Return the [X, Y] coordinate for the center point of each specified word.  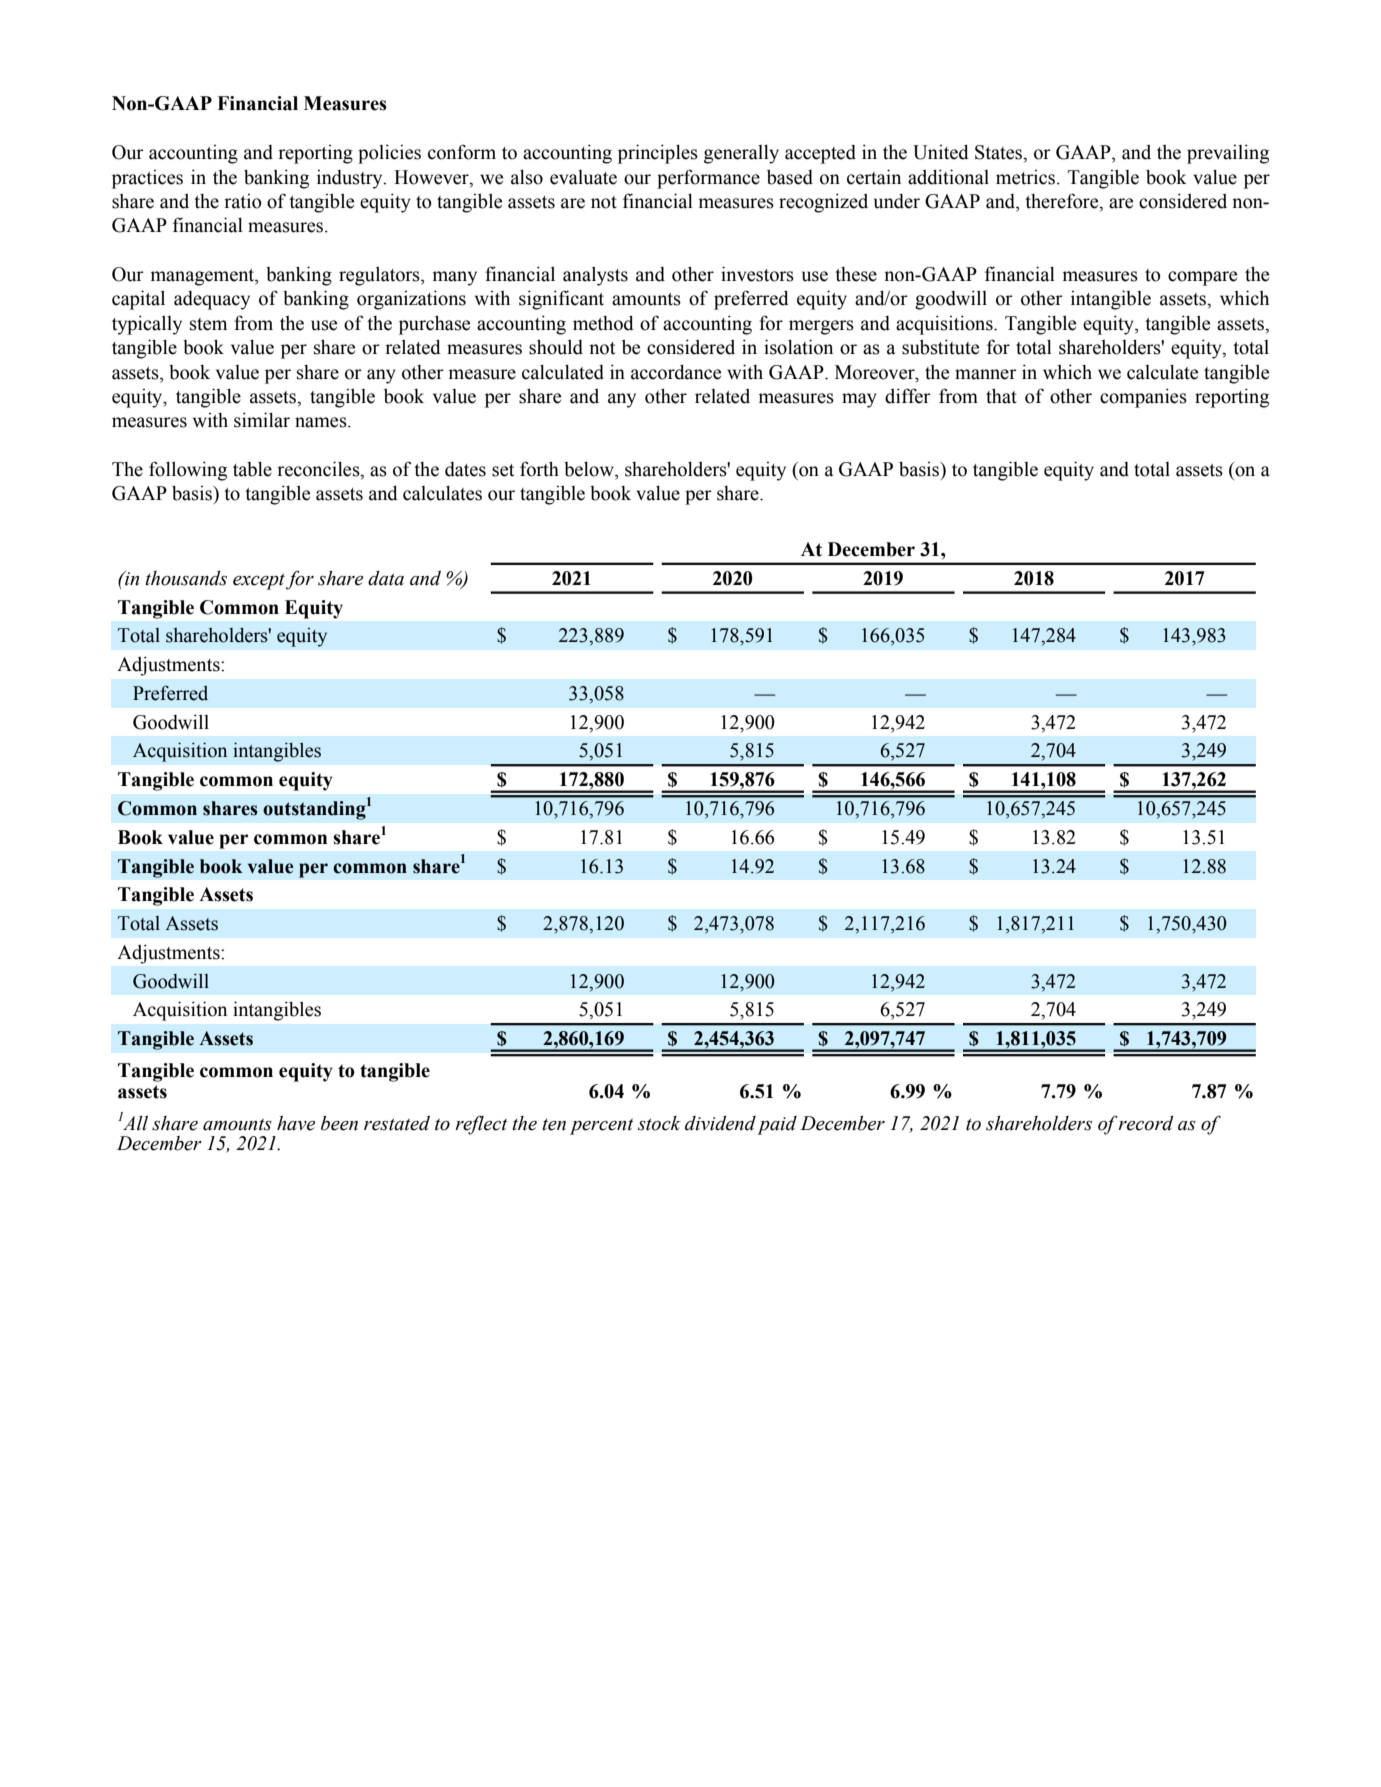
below [590, 469]
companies [1143, 398]
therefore [1063, 202]
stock [659, 1123]
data [386, 578]
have [296, 1123]
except [259, 581]
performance [708, 179]
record [1146, 1123]
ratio [243, 201]
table [252, 469]
